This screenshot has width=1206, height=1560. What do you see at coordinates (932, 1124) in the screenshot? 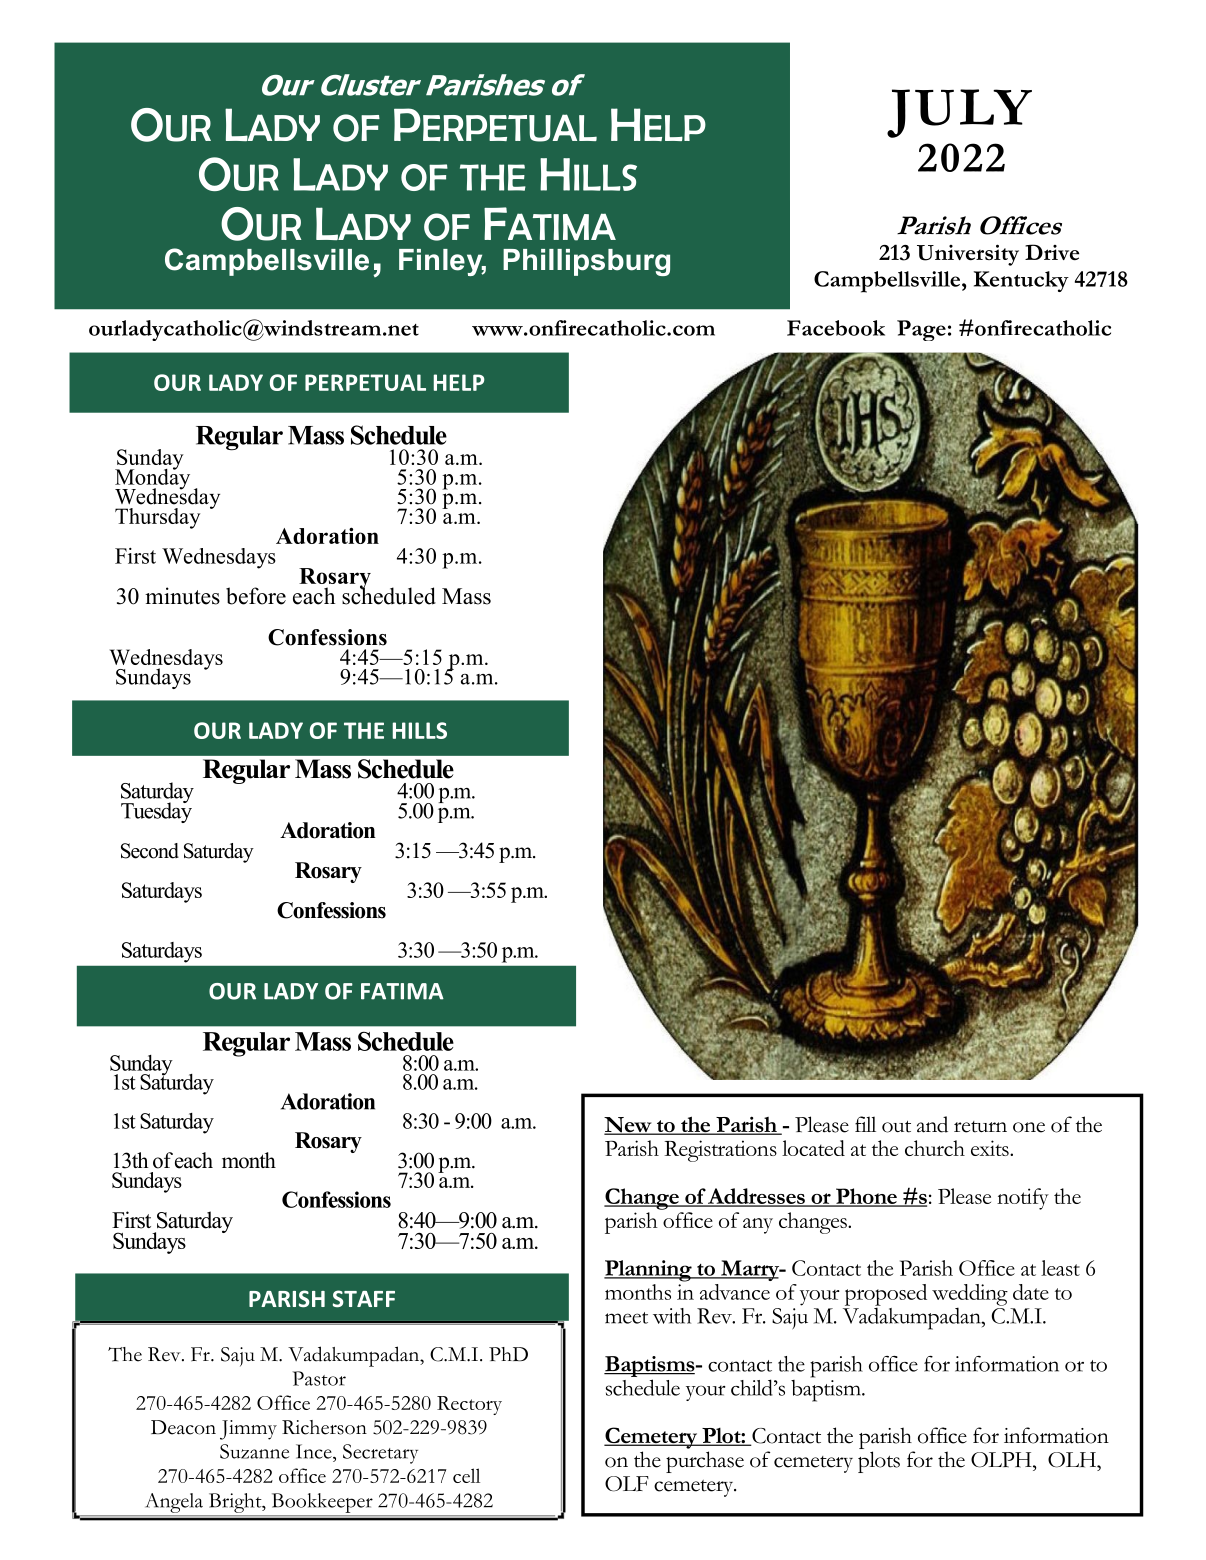
I see `and` at bounding box center [932, 1124].
